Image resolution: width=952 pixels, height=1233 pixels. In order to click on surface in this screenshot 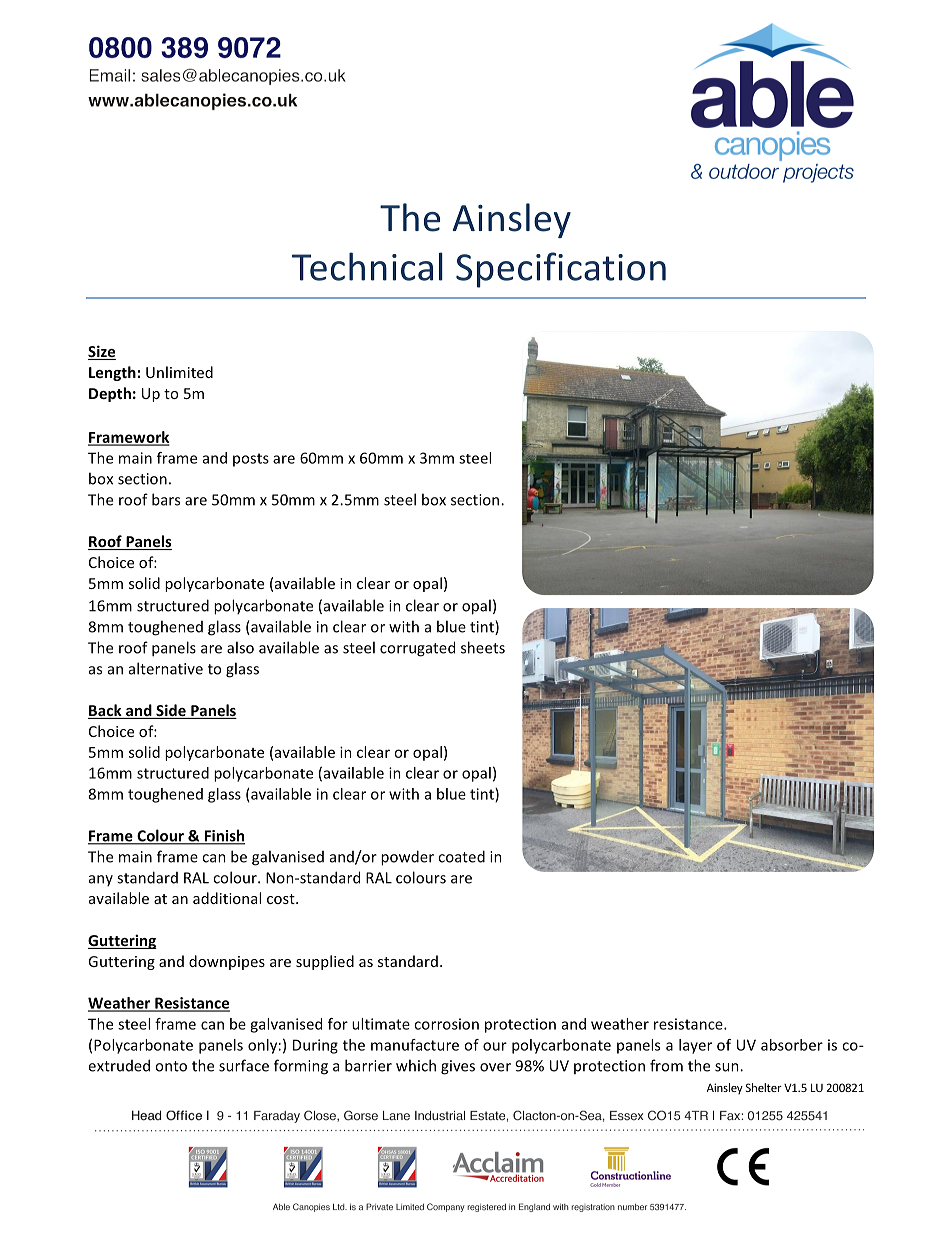, I will do `click(244, 1065)`.
